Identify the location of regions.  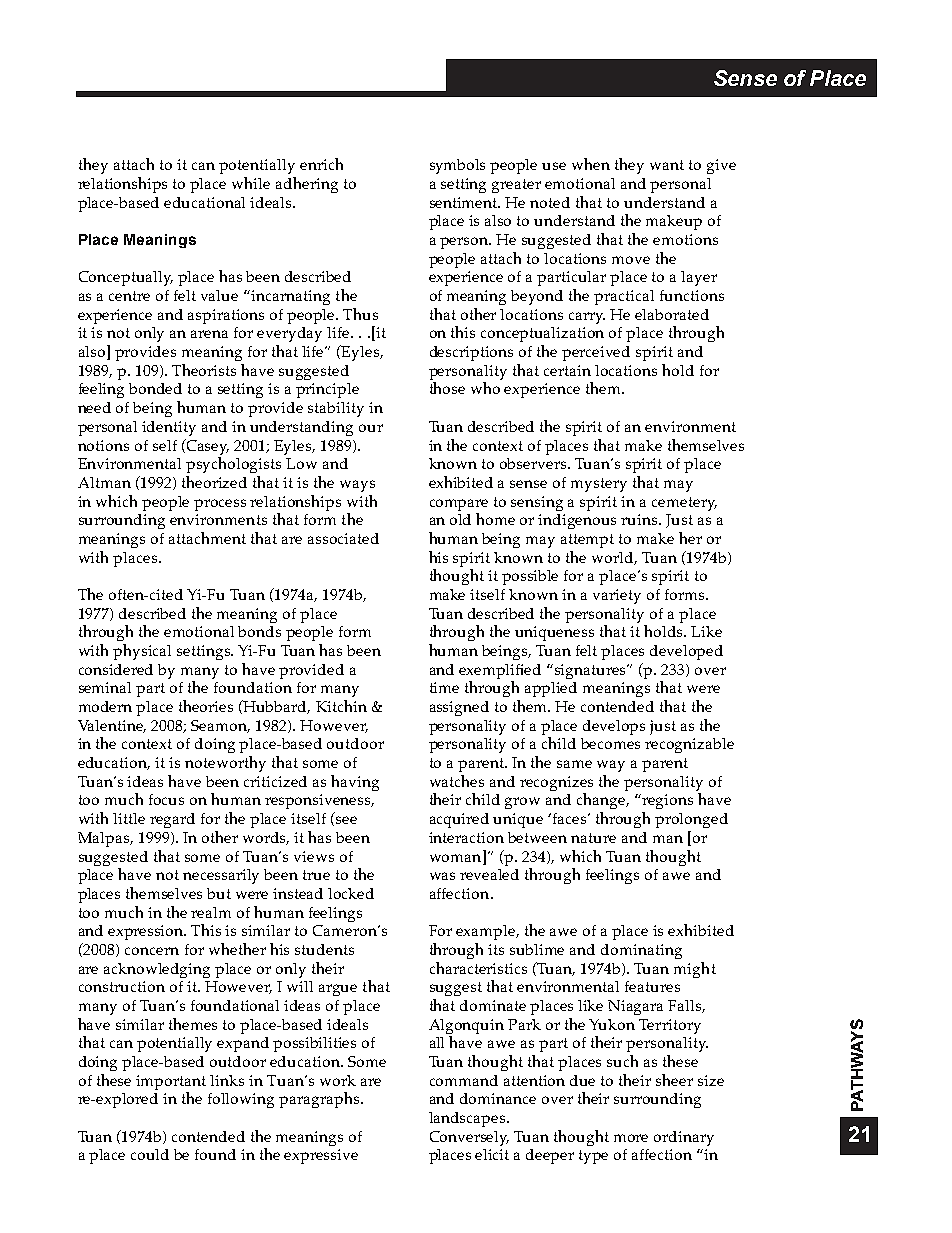
(666, 801).
